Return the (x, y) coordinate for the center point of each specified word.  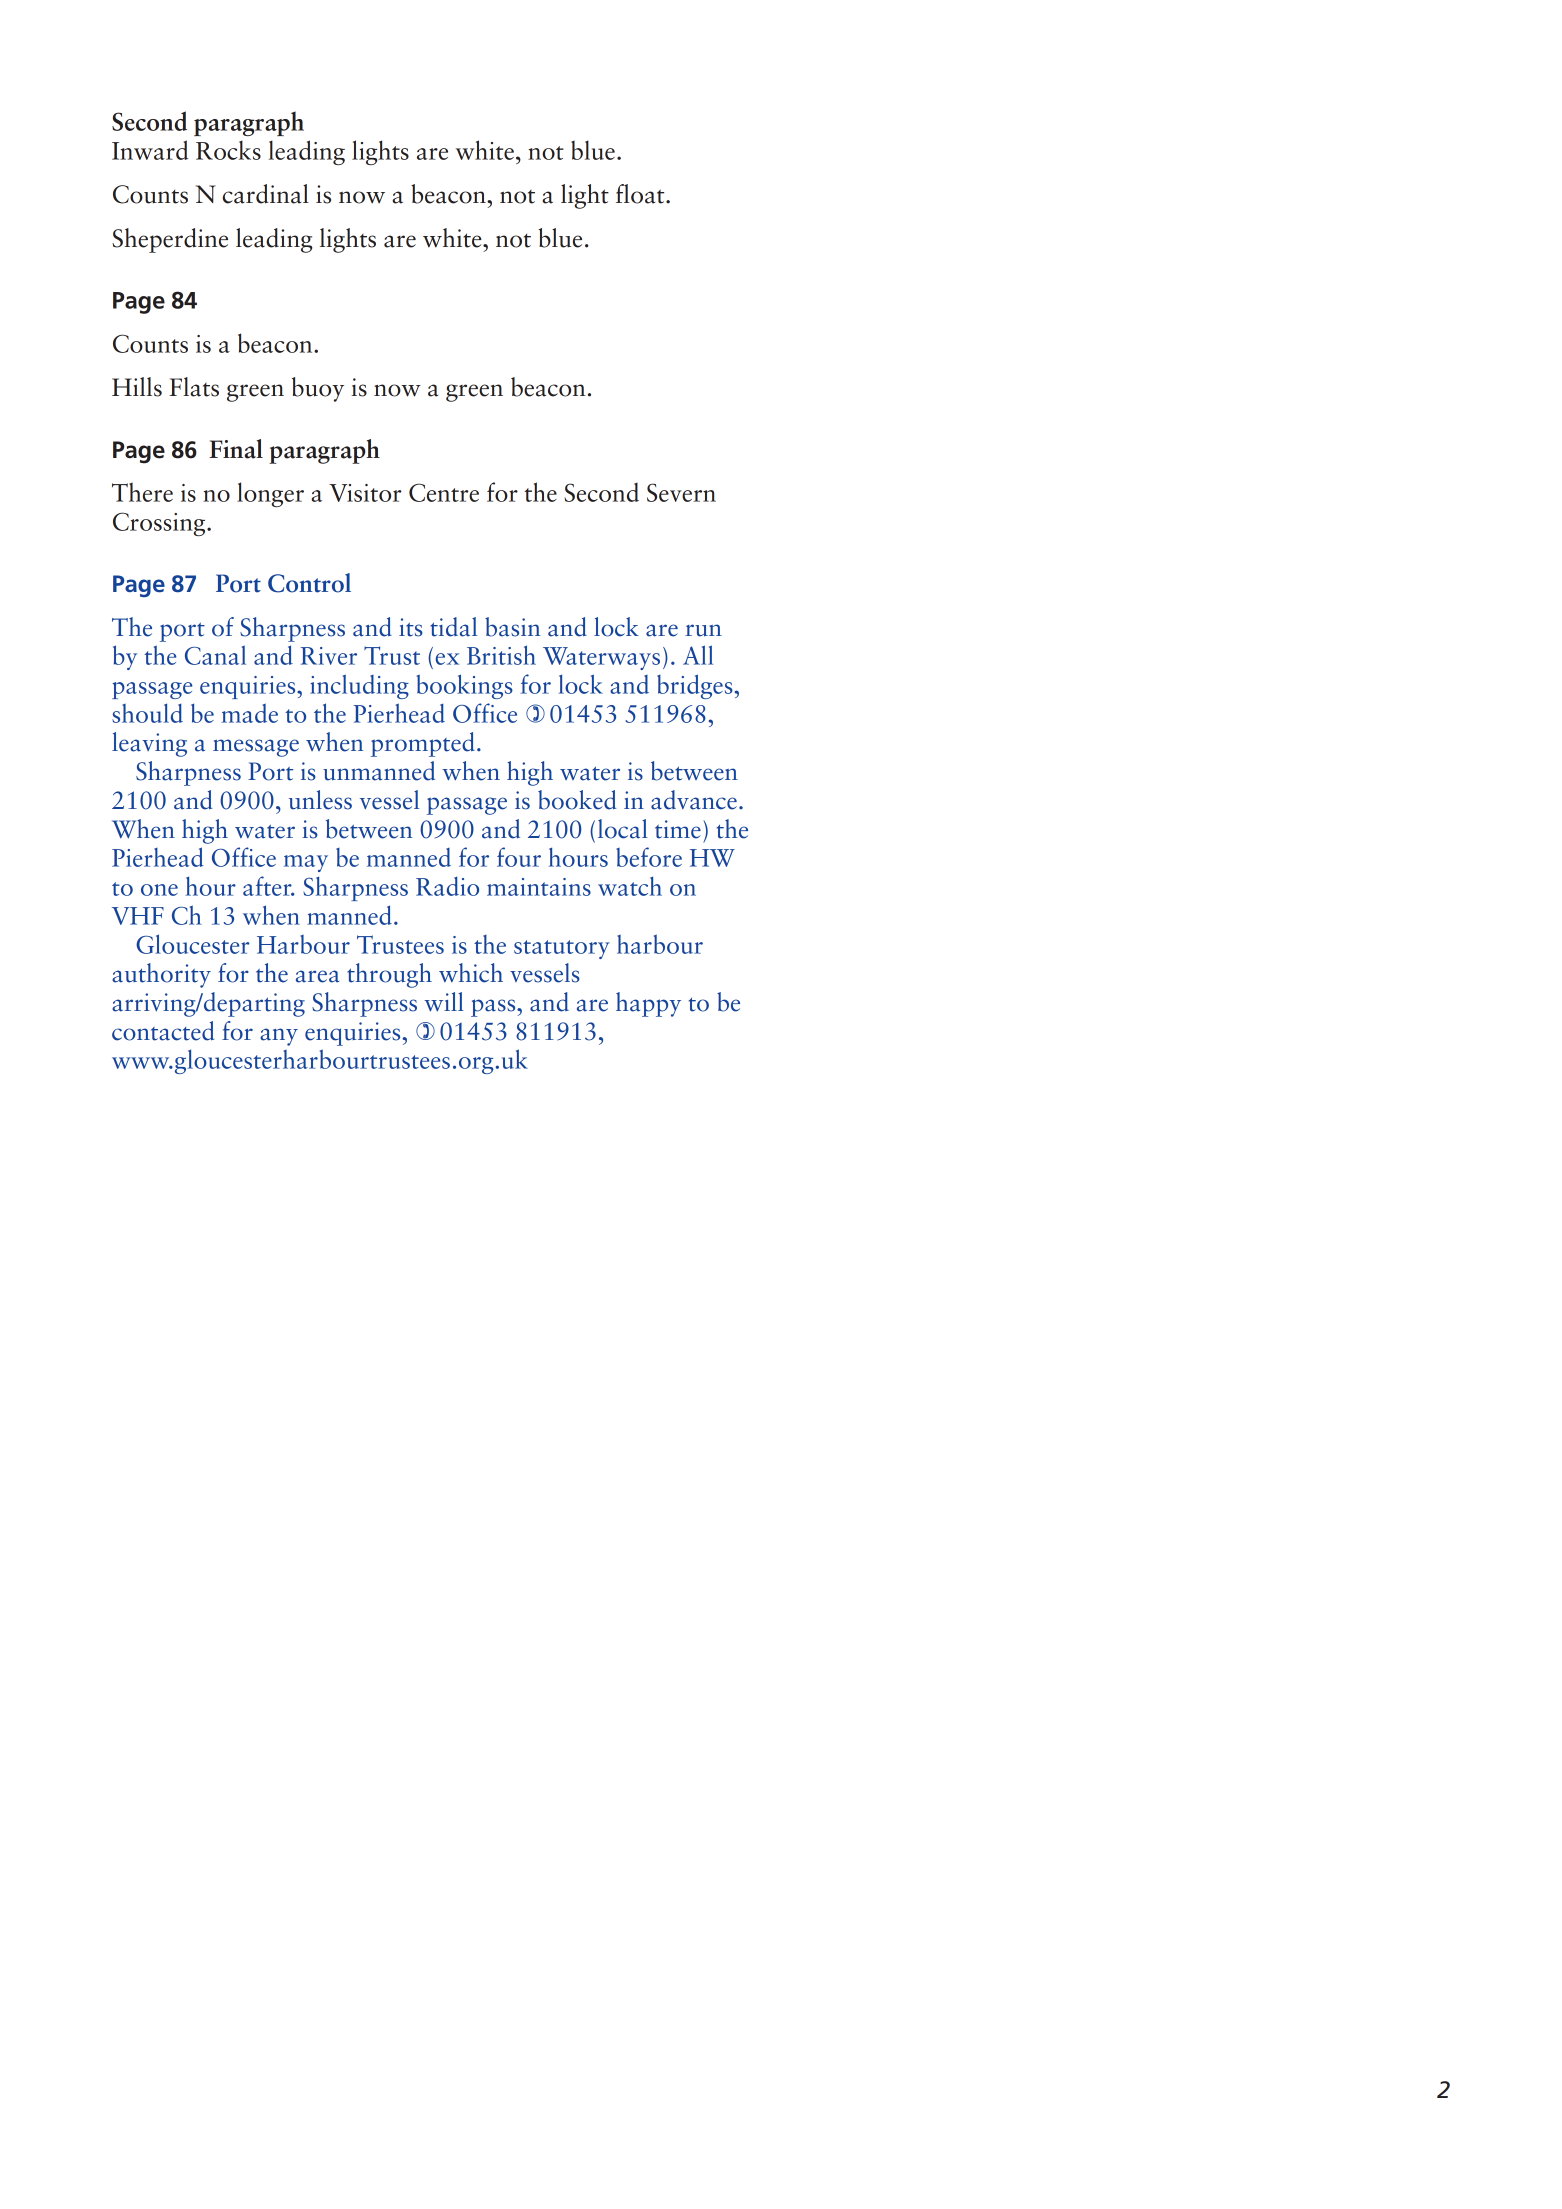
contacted (163, 1031)
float (641, 194)
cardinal (266, 194)
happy (648, 1004)
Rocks (228, 150)
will (444, 1001)
